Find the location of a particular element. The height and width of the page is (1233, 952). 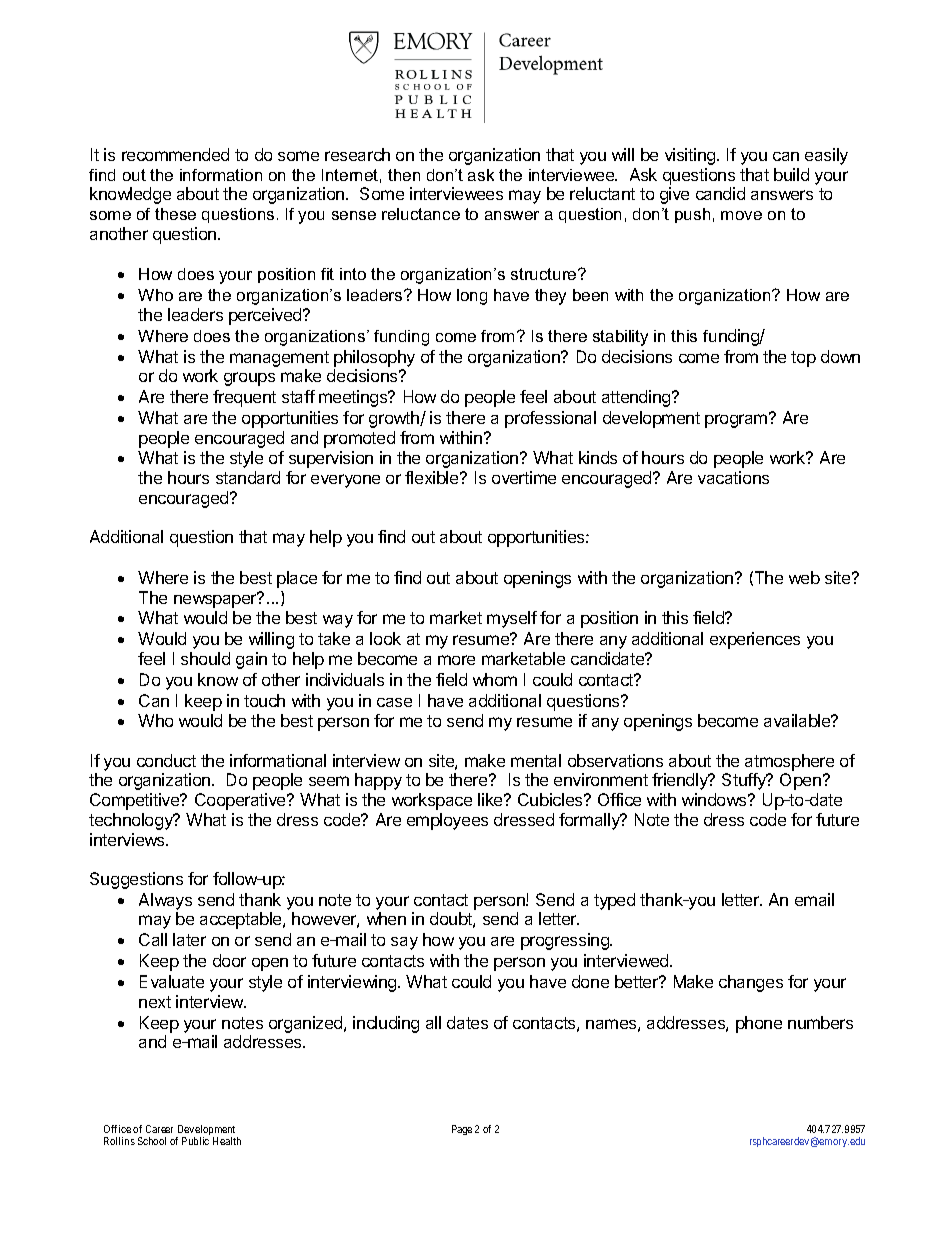

should is located at coordinates (205, 658).
